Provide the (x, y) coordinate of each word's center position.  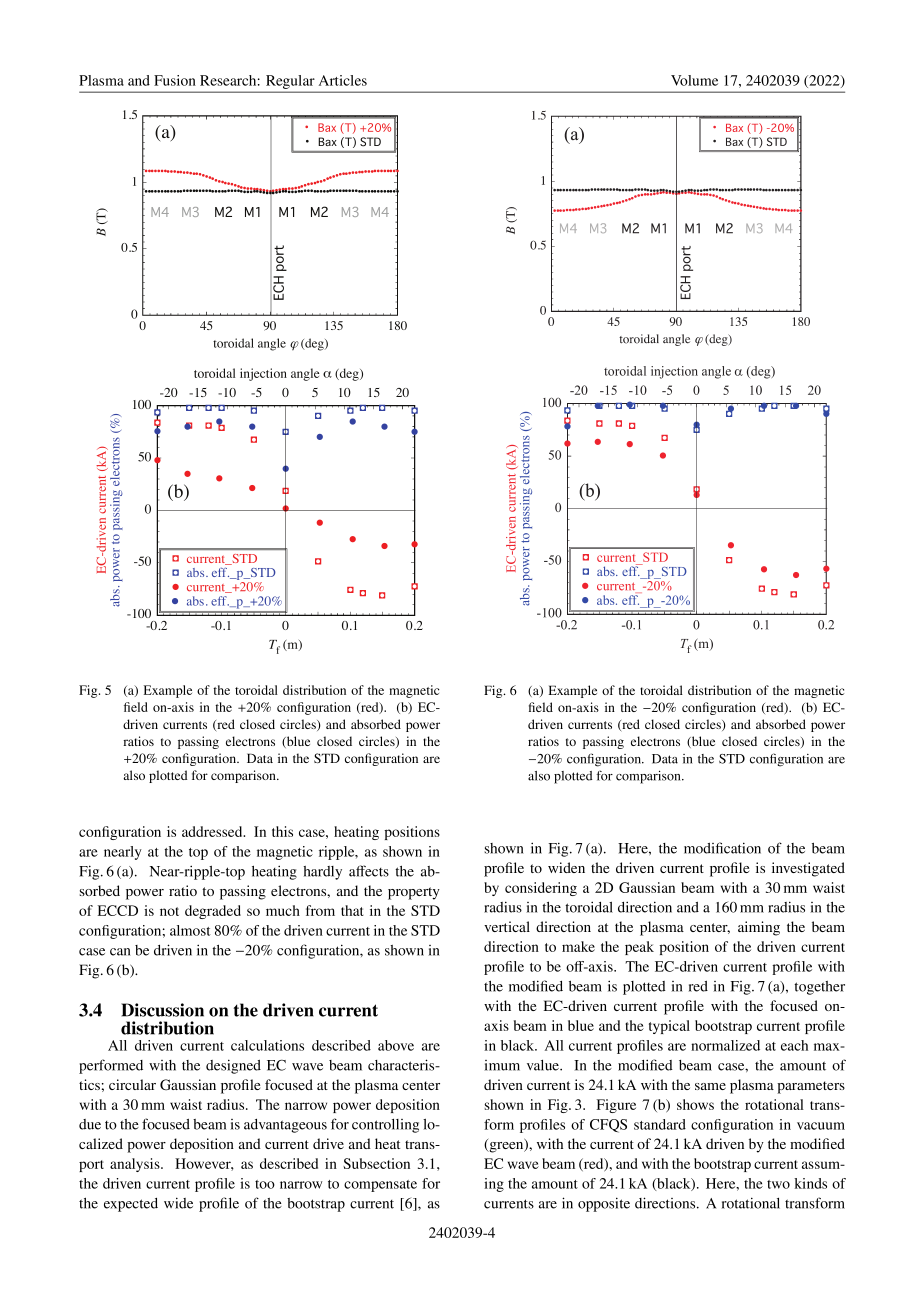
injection (674, 372)
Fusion (175, 80)
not (169, 911)
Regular (290, 83)
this (282, 831)
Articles (343, 80)
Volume (694, 80)
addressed (213, 831)
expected (131, 1205)
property (414, 893)
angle (716, 372)
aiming (759, 928)
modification (722, 848)
